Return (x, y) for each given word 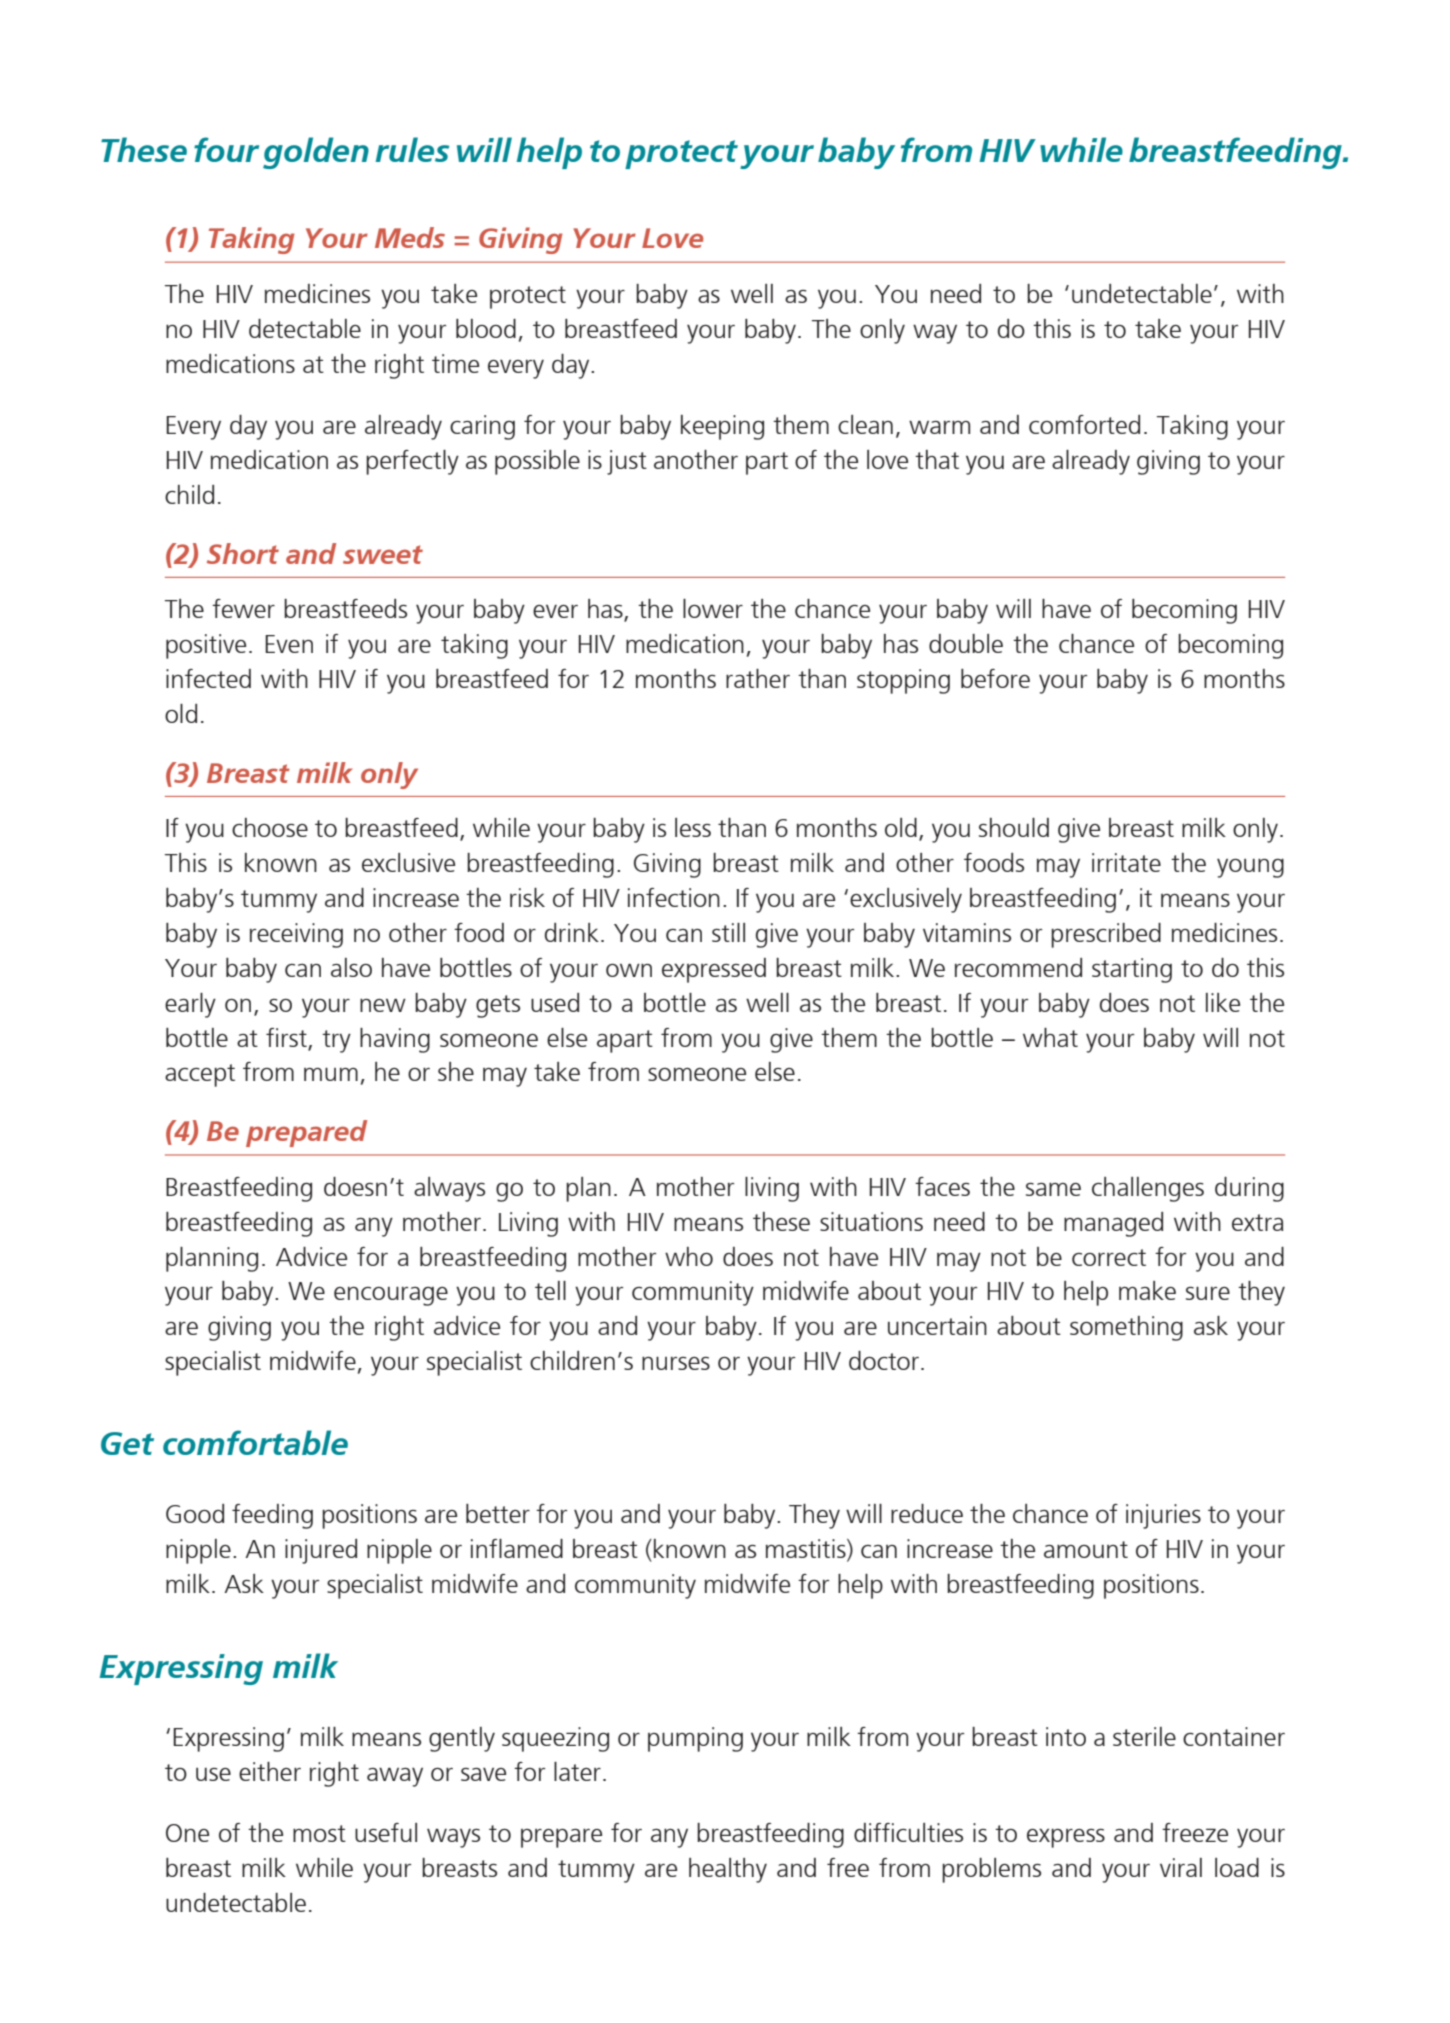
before (995, 678)
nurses (676, 1363)
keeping (722, 427)
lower (713, 608)
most (319, 1833)
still (728, 932)
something (1126, 1328)
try (336, 1041)
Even (289, 644)
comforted (1084, 424)
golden (316, 153)
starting (1132, 970)
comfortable (255, 1442)
